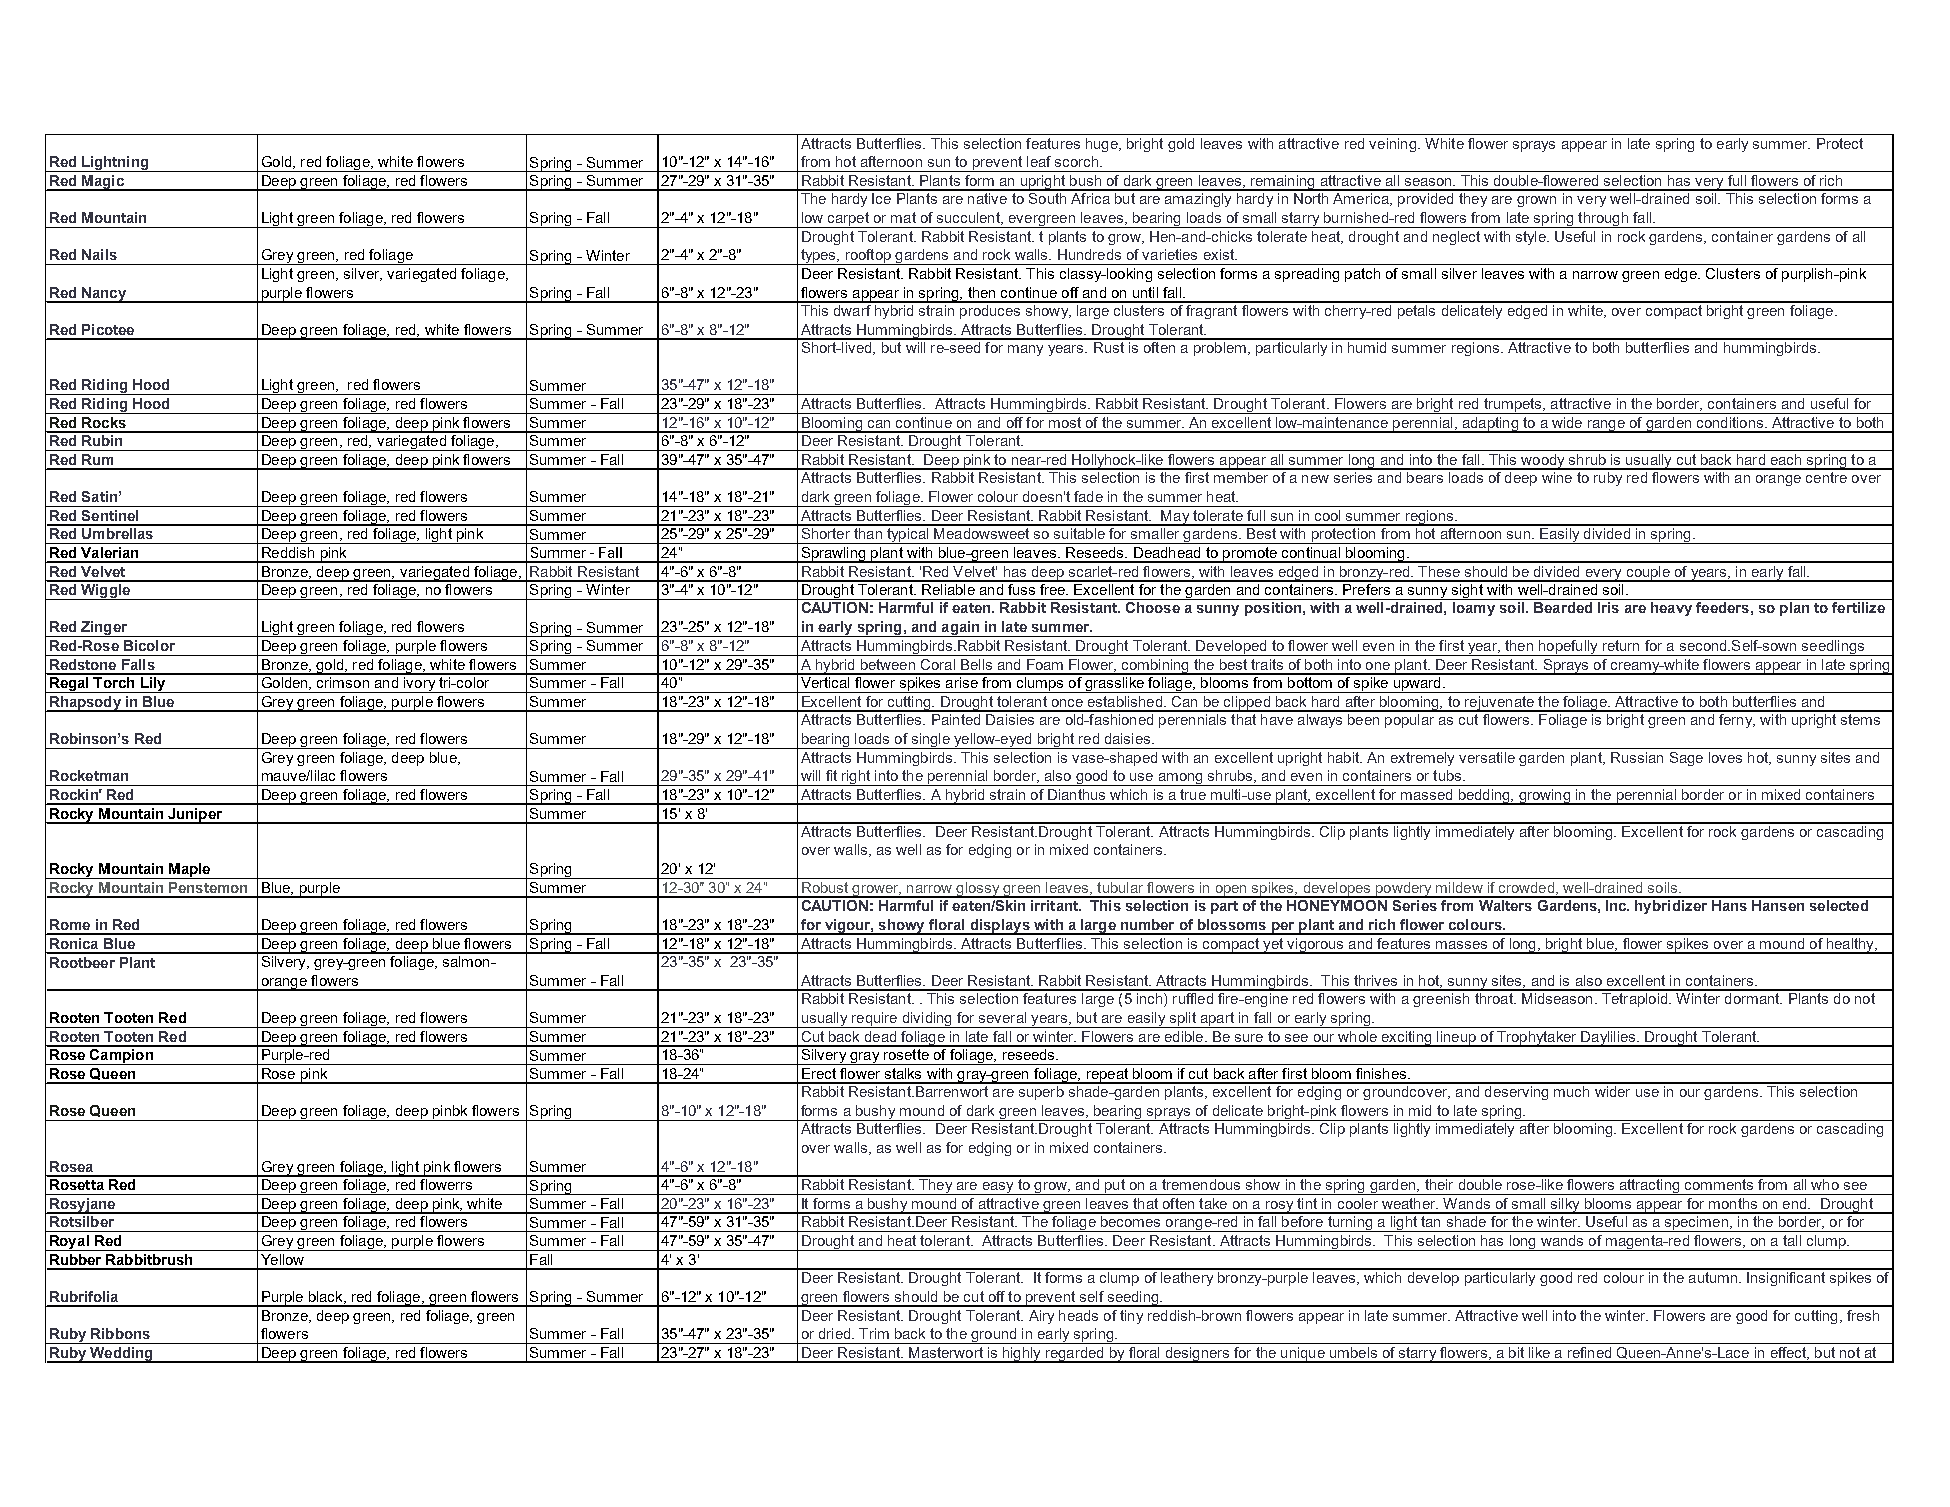  What do you see at coordinates (1608, 607) in the screenshot?
I see `Iris` at bounding box center [1608, 607].
